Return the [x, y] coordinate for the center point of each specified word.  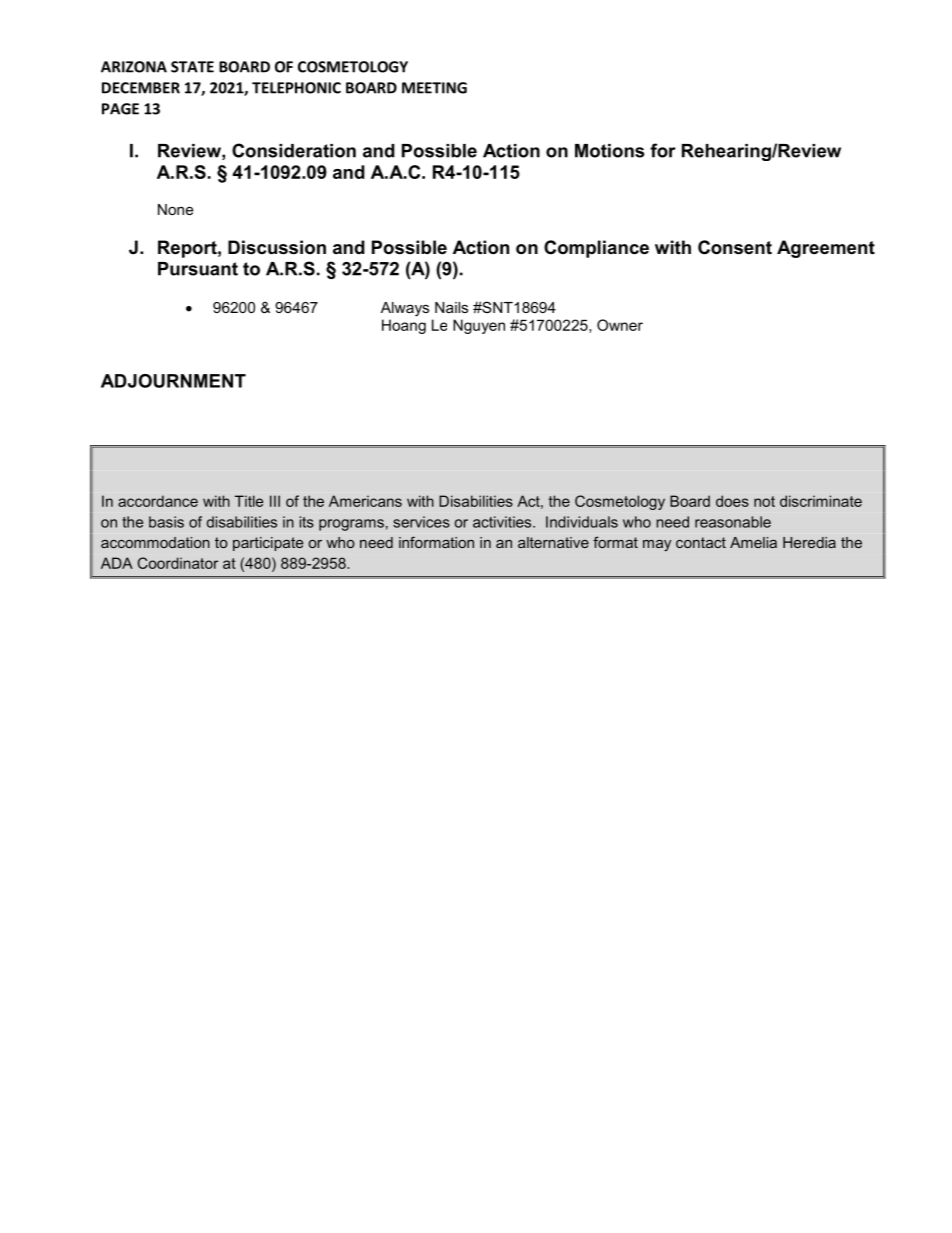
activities [503, 522]
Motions [610, 151]
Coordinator [178, 563]
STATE [192, 67]
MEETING [434, 88]
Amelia [753, 542]
